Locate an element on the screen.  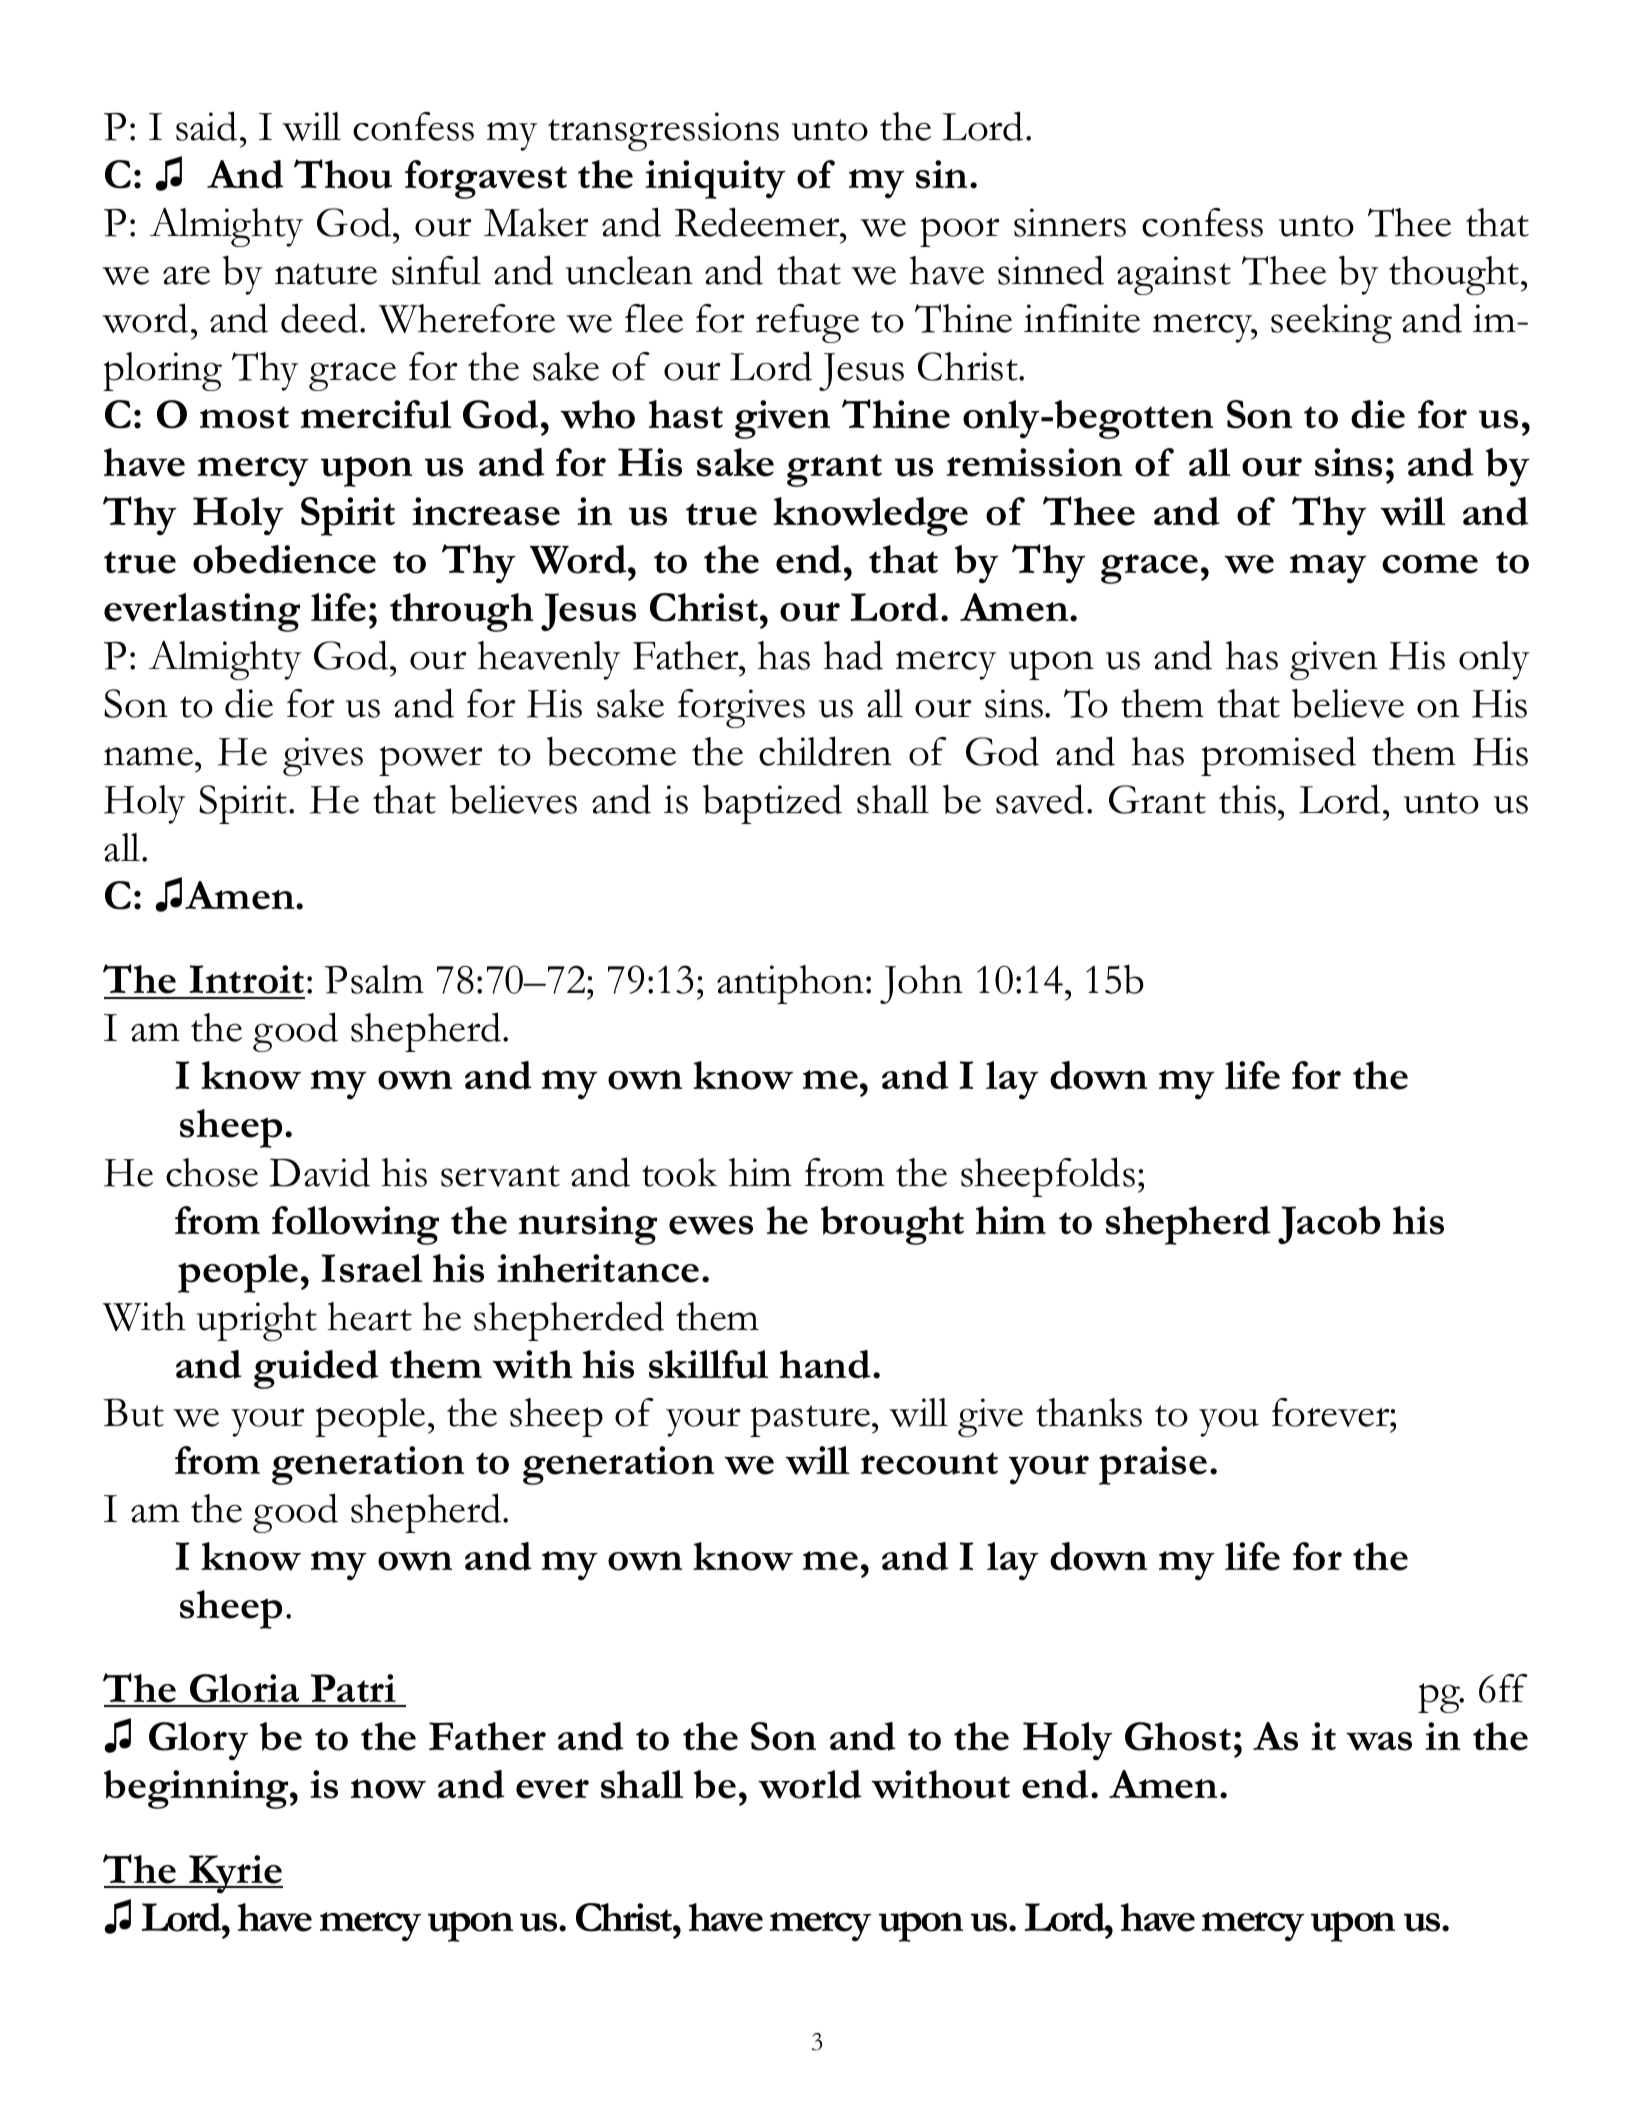
this is located at coordinates (1249, 799).
